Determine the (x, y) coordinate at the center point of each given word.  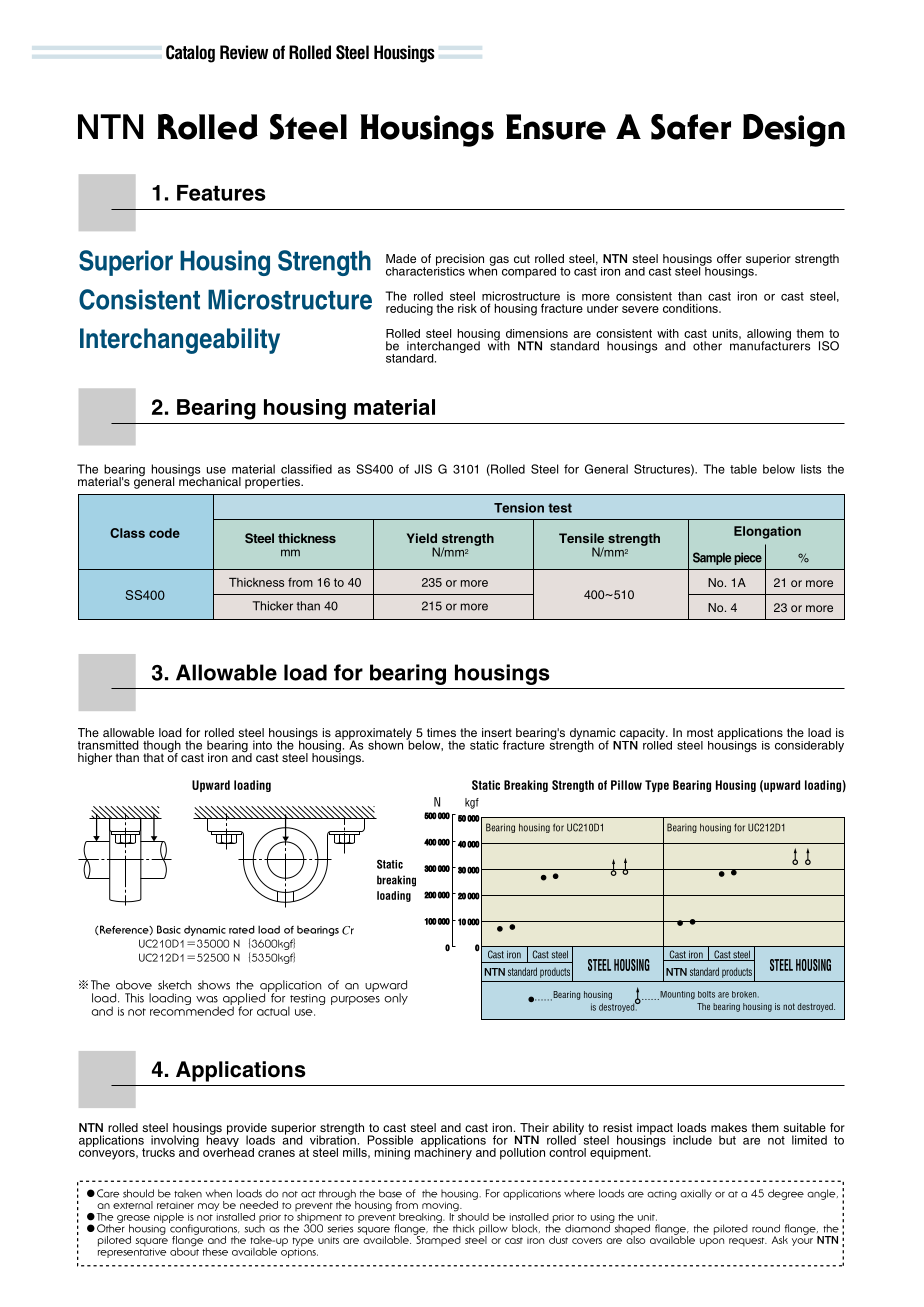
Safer (691, 127)
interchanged (443, 348)
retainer (175, 1205)
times (441, 732)
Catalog (190, 54)
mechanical (210, 480)
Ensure (556, 127)
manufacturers (770, 345)
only (396, 999)
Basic (169, 929)
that (153, 757)
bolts (706, 994)
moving (441, 1208)
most (700, 732)
